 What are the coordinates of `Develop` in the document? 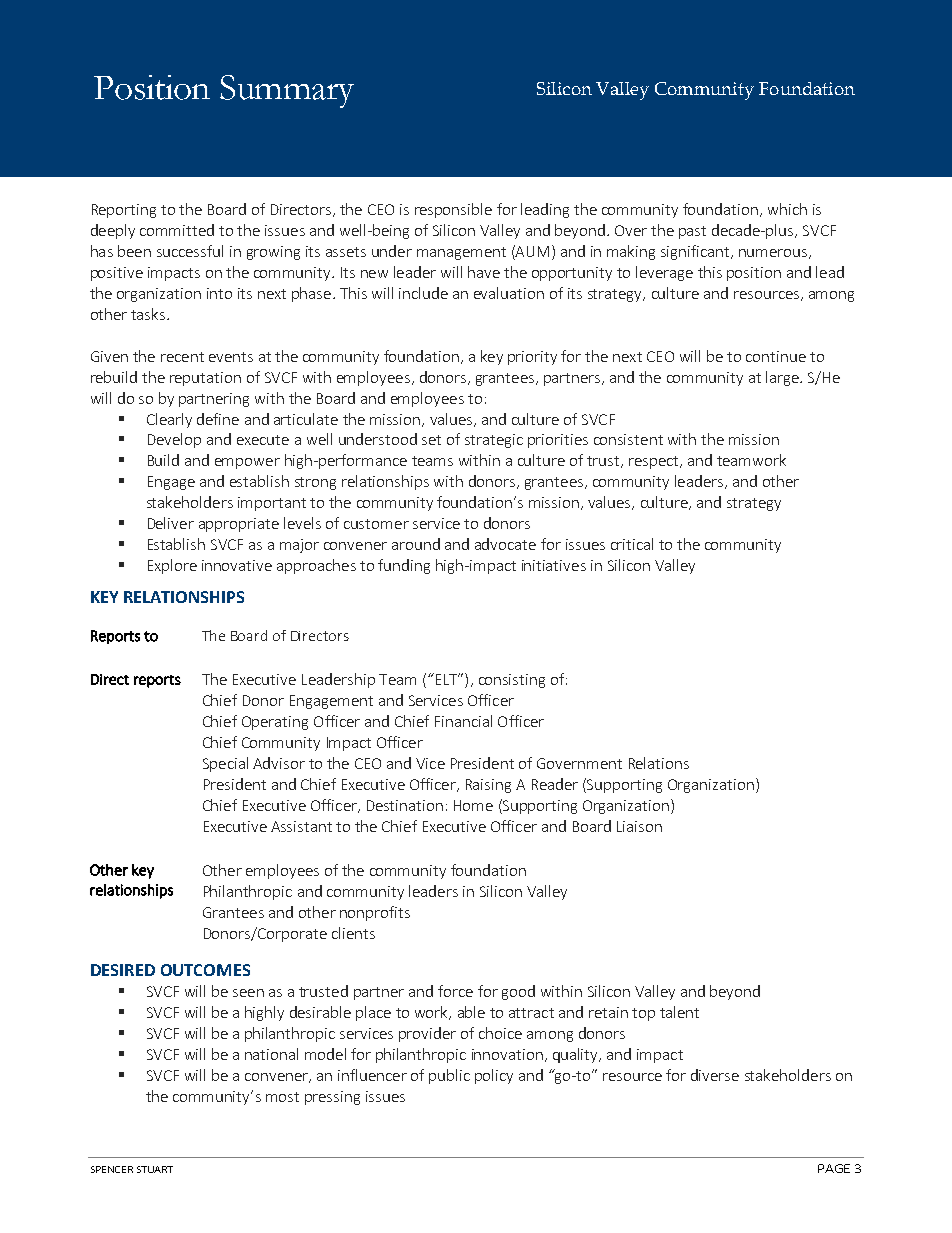 It's located at (174, 440).
